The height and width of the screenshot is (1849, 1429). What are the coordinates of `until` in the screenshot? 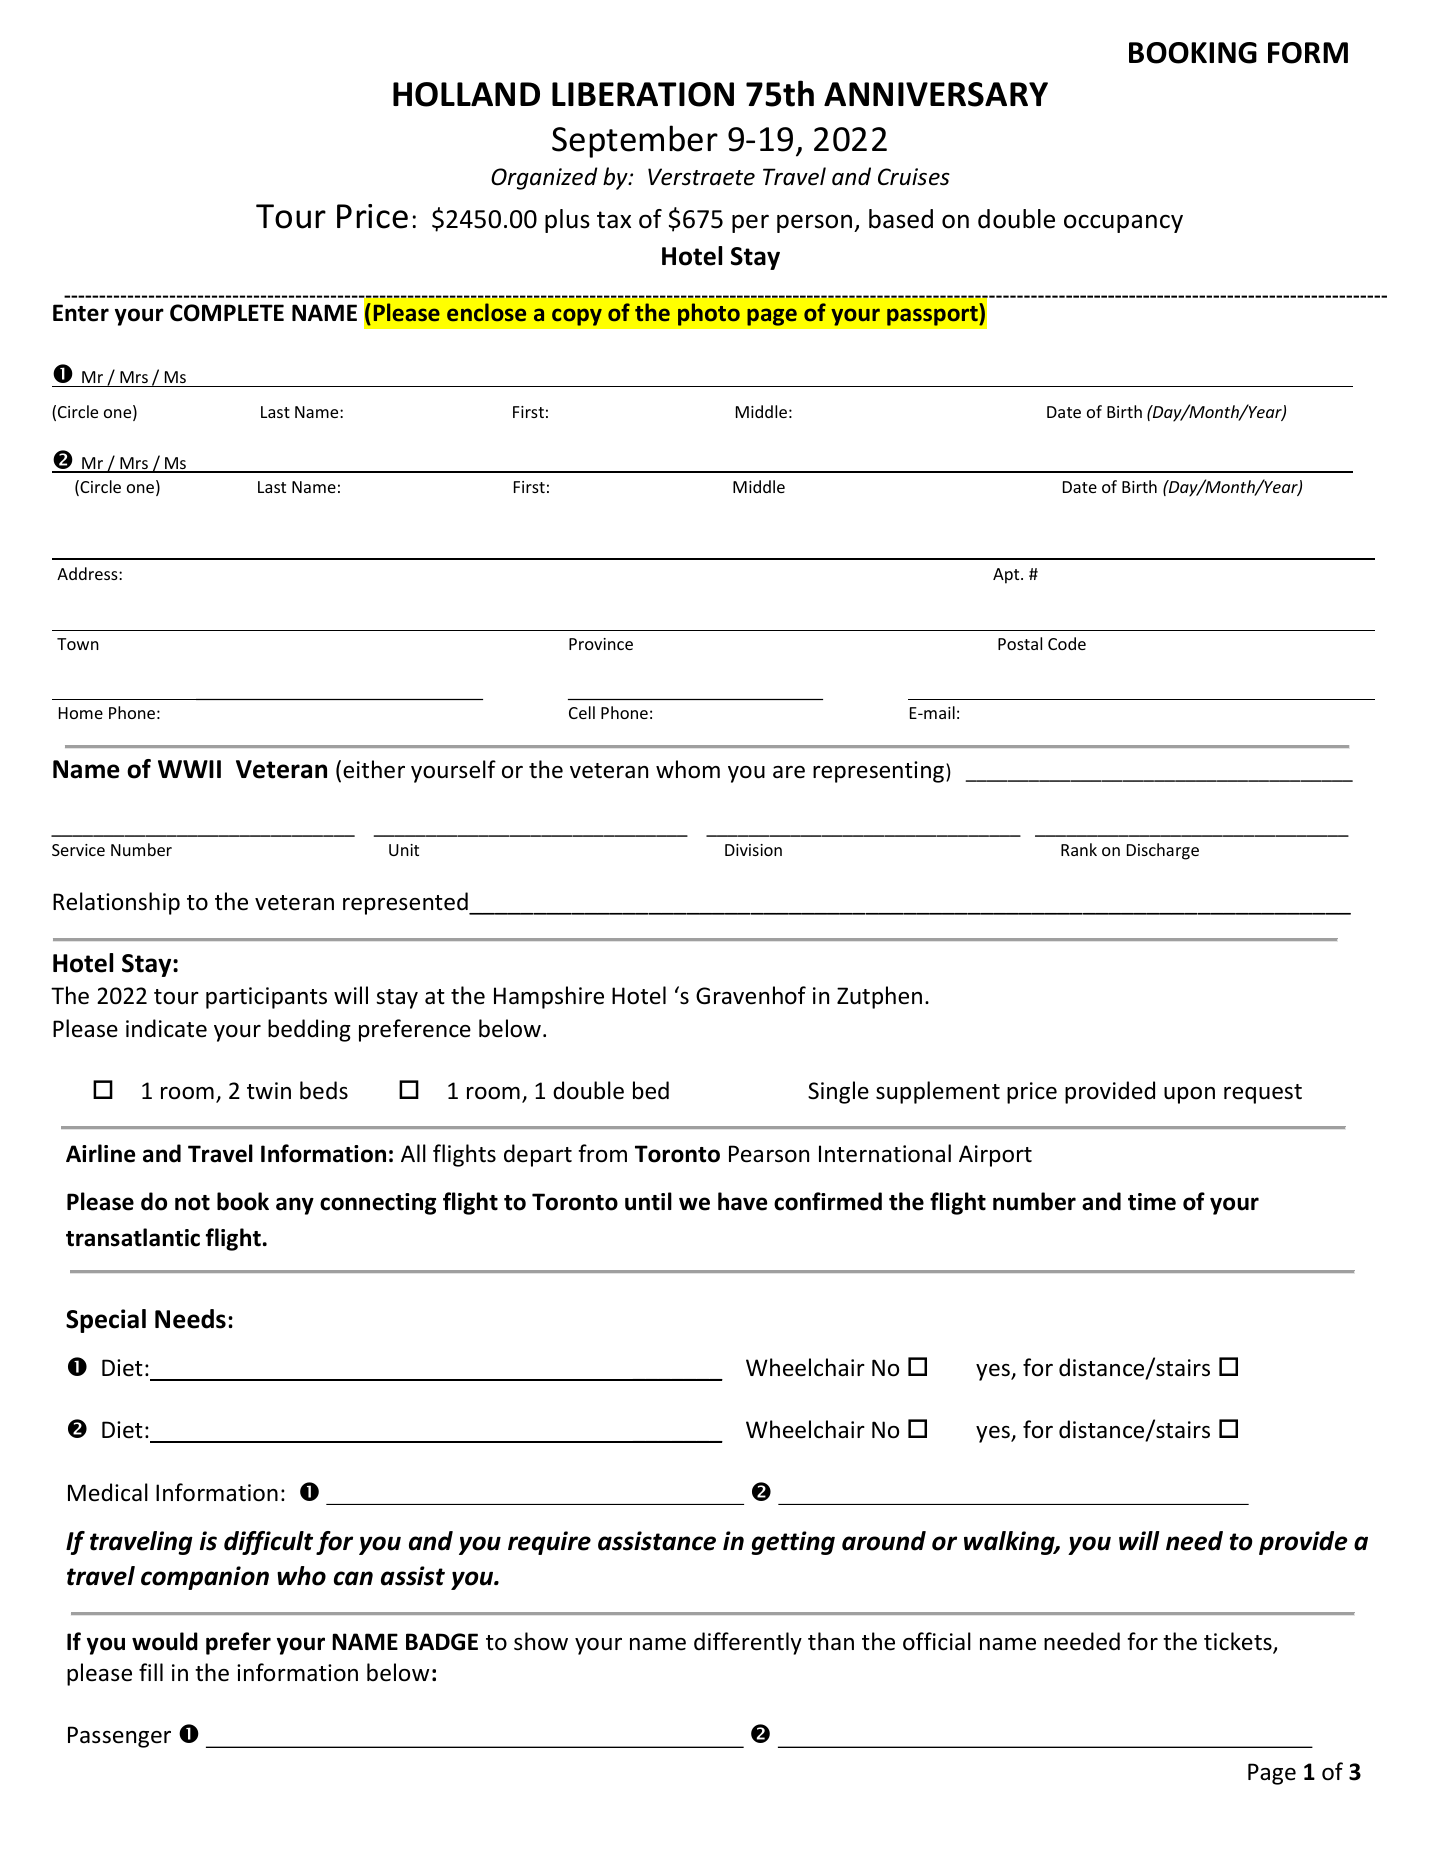 It's located at (648, 1201).
